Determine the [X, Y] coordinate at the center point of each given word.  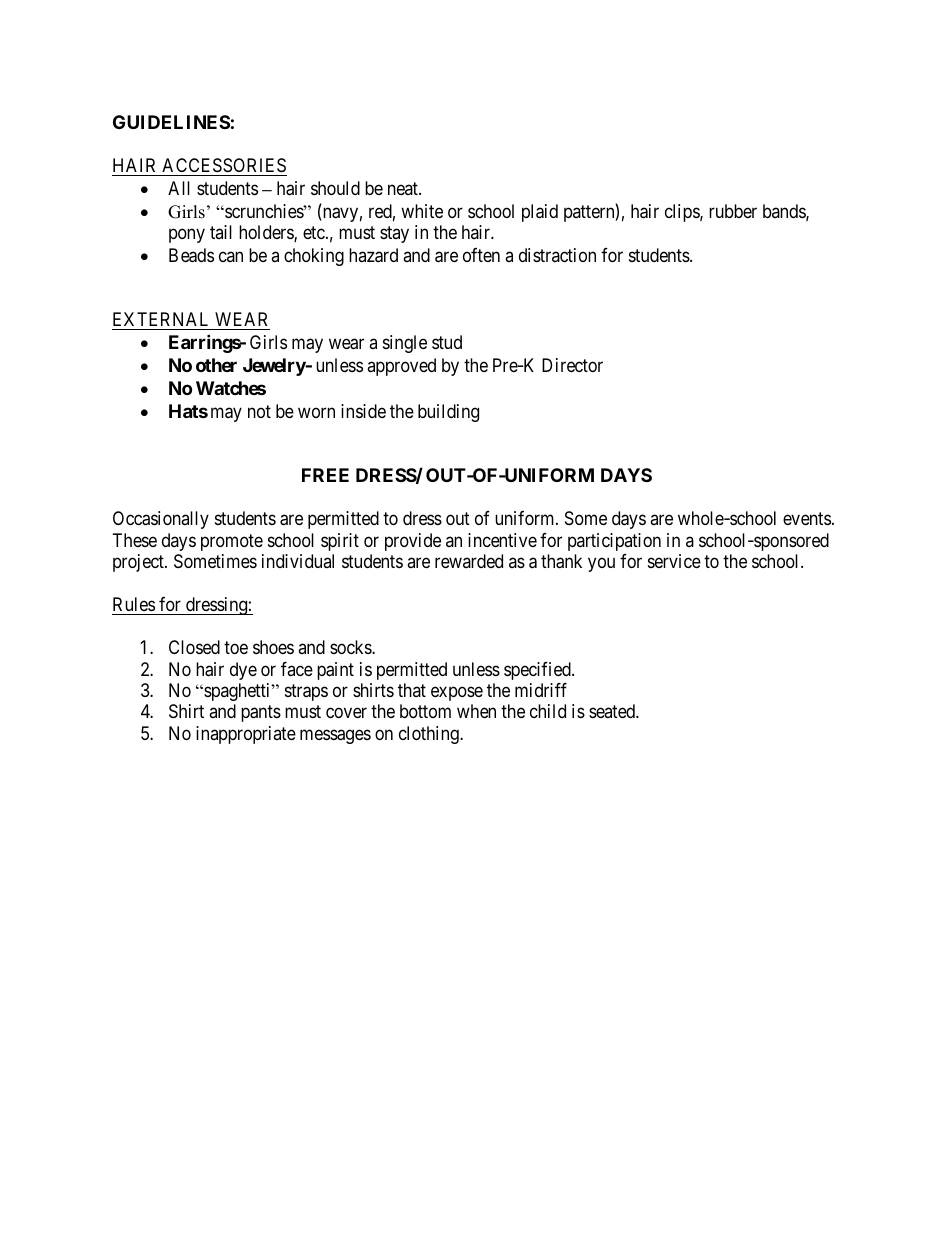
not [259, 411]
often [481, 255]
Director [572, 365]
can [231, 256]
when [476, 711]
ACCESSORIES [224, 165]
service [674, 561]
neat [404, 188]
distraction [557, 255]
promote [232, 542]
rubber [733, 211]
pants [261, 714]
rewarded [469, 561]
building [448, 413]
